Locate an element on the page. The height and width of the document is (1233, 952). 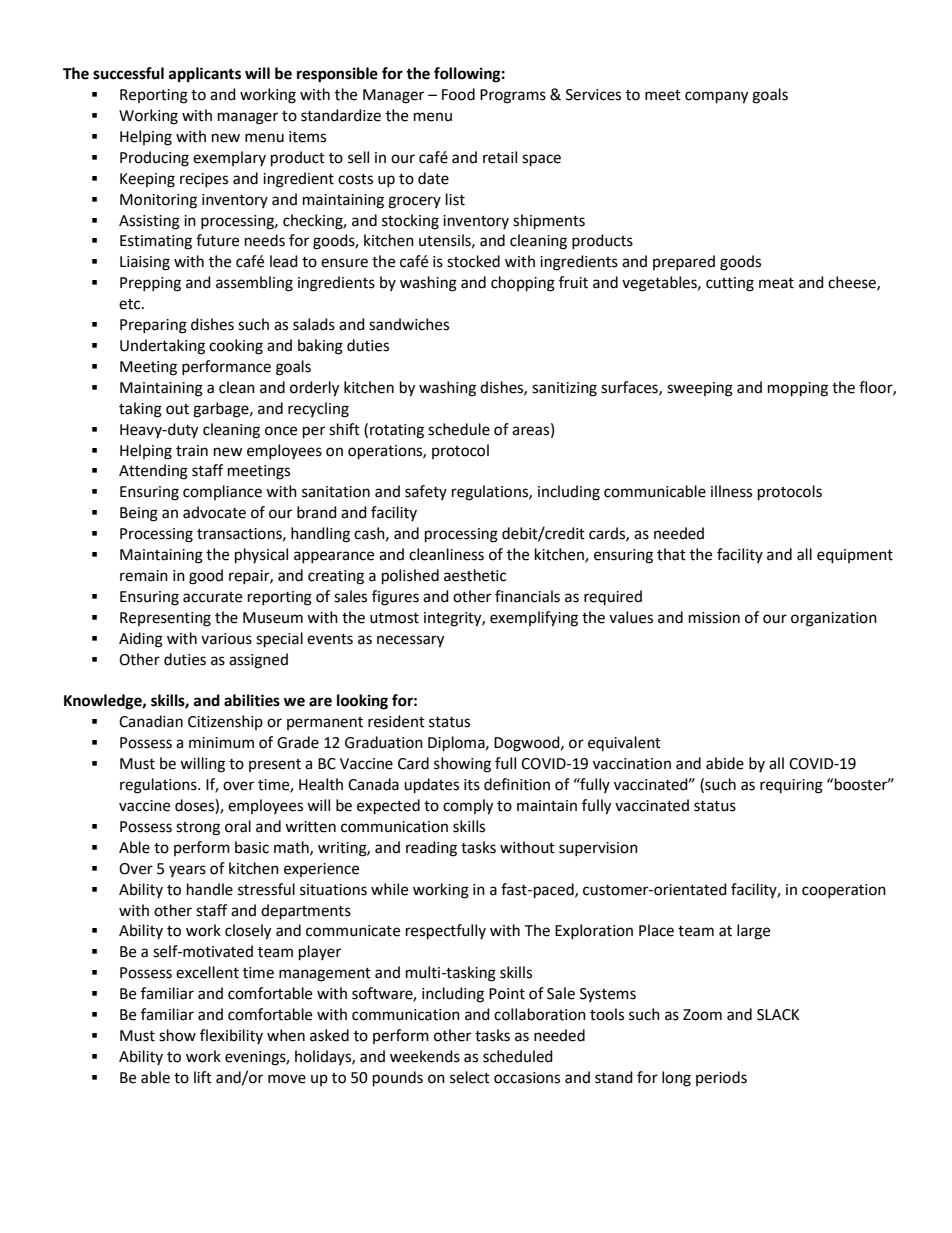
company is located at coordinates (716, 97).
